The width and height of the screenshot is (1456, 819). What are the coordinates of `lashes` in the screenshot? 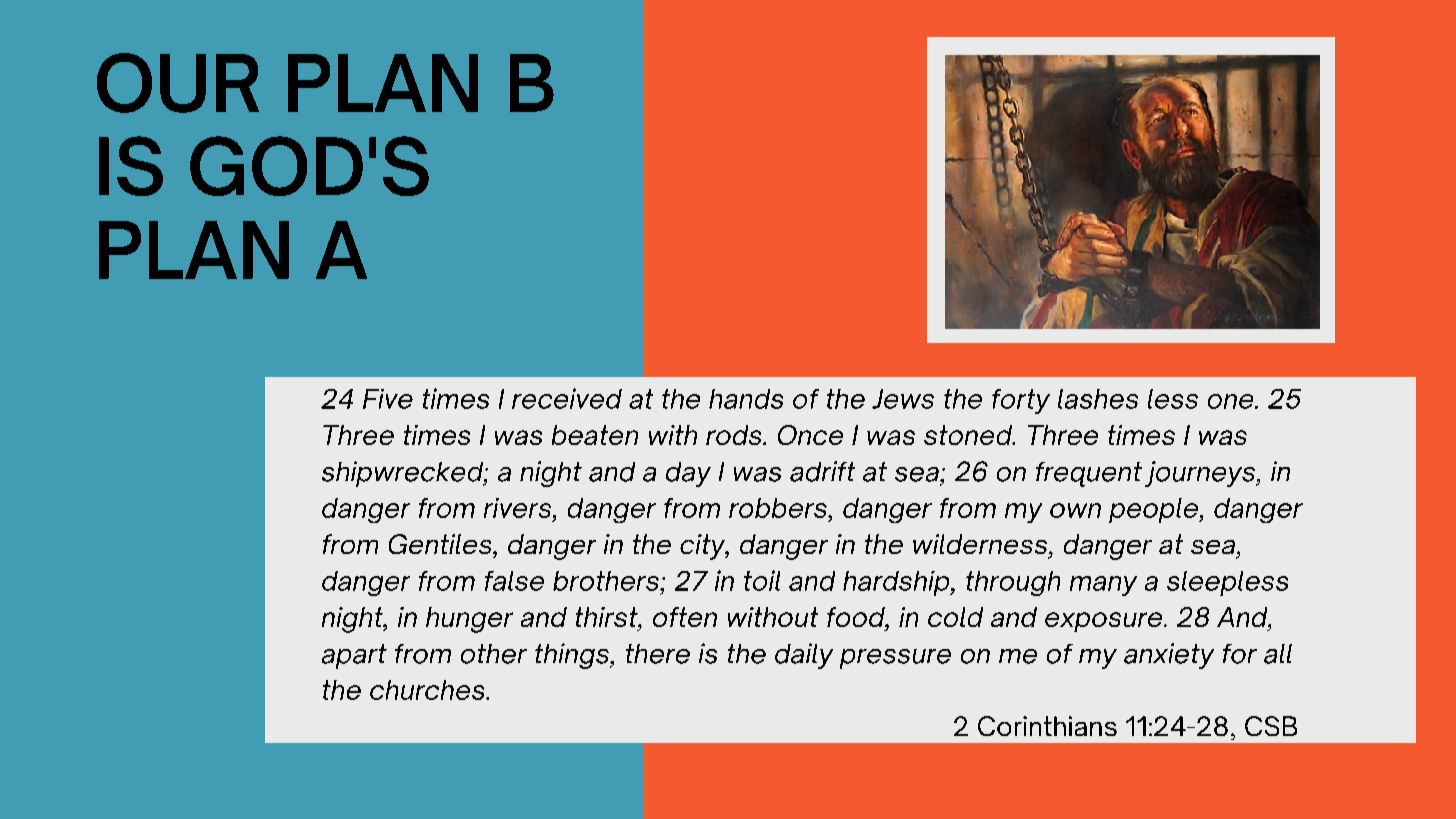 It's located at (1098, 399).
